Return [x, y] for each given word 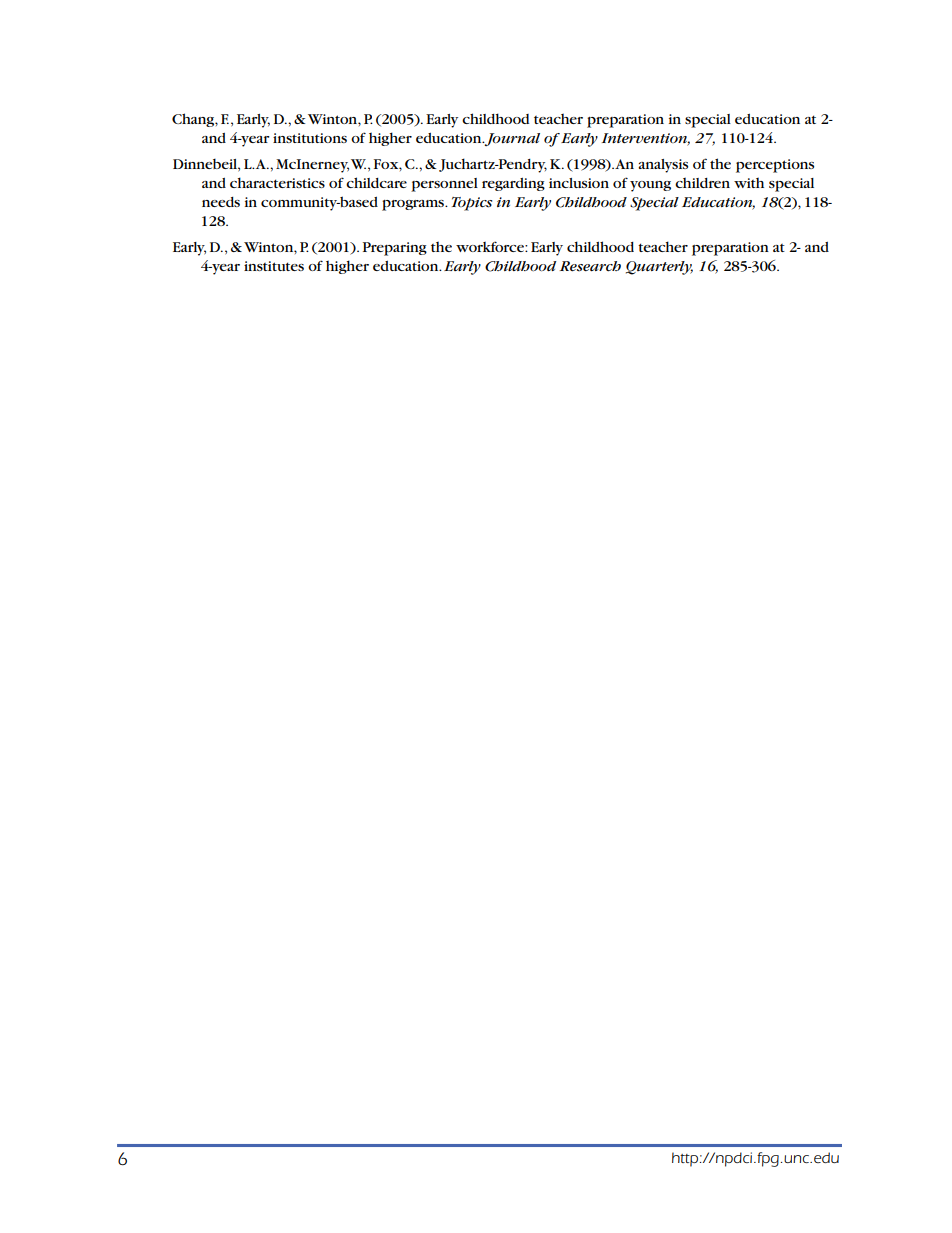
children [702, 182]
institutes [274, 266]
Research [590, 266]
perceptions [775, 166]
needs [221, 202]
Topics [472, 204]
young [650, 186]
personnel [444, 185]
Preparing [395, 249]
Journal [512, 139]
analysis [663, 166]
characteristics [277, 182]
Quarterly [659, 268]
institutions [310, 138]
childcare [376, 182]
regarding [513, 184]
